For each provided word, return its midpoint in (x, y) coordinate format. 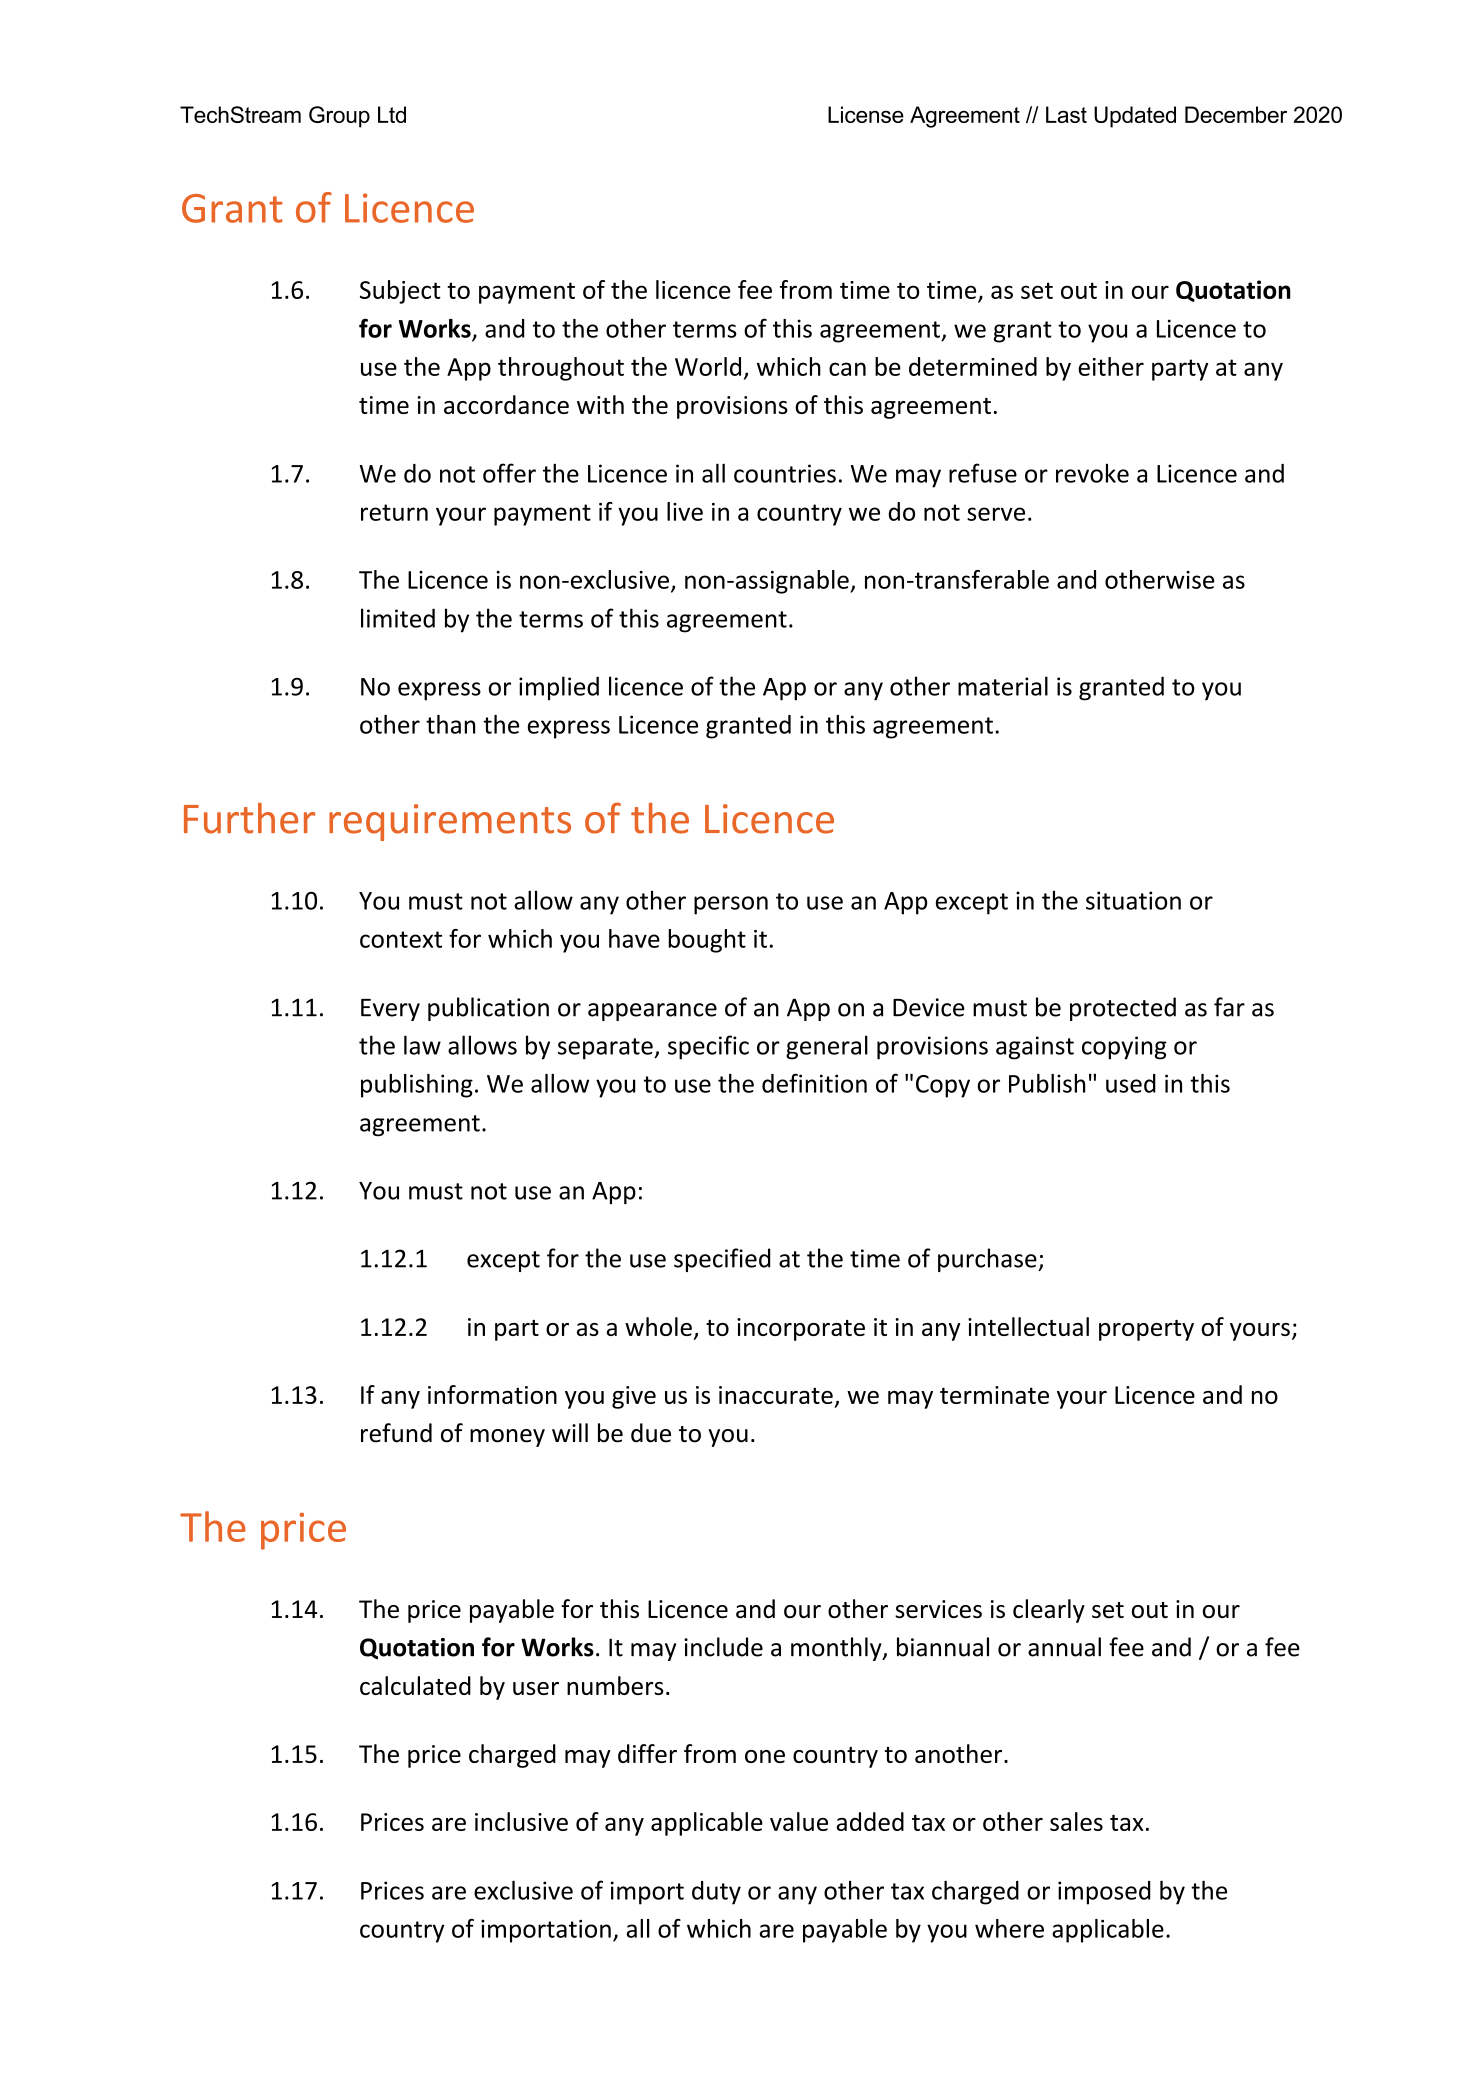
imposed (1104, 1893)
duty (716, 1893)
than (450, 724)
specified (722, 1260)
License (866, 114)
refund (396, 1433)
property (1146, 1330)
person (731, 905)
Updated (1135, 117)
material (1003, 686)
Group (339, 117)
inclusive (521, 1821)
